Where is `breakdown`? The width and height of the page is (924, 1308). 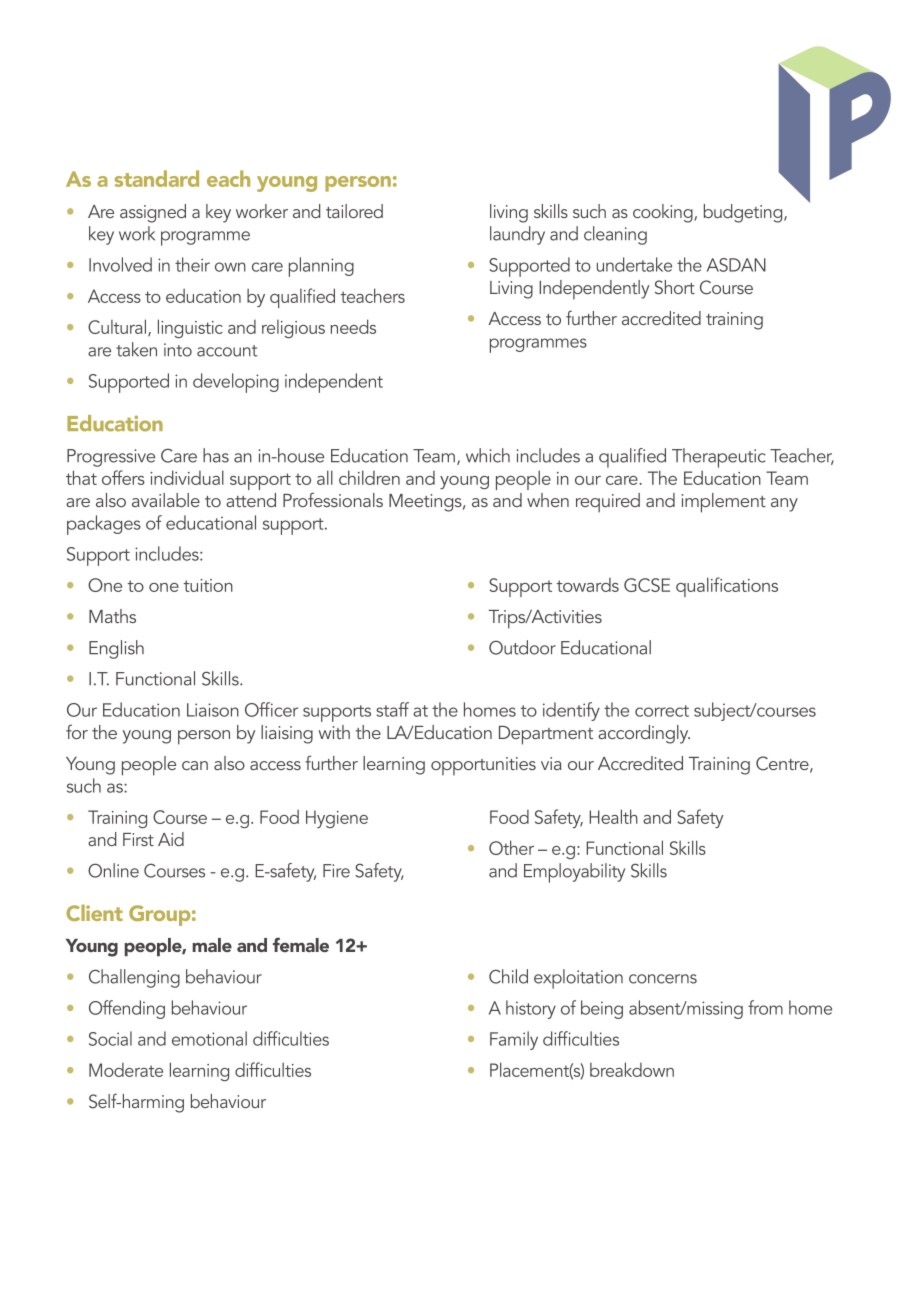
breakdown is located at coordinates (632, 1069).
